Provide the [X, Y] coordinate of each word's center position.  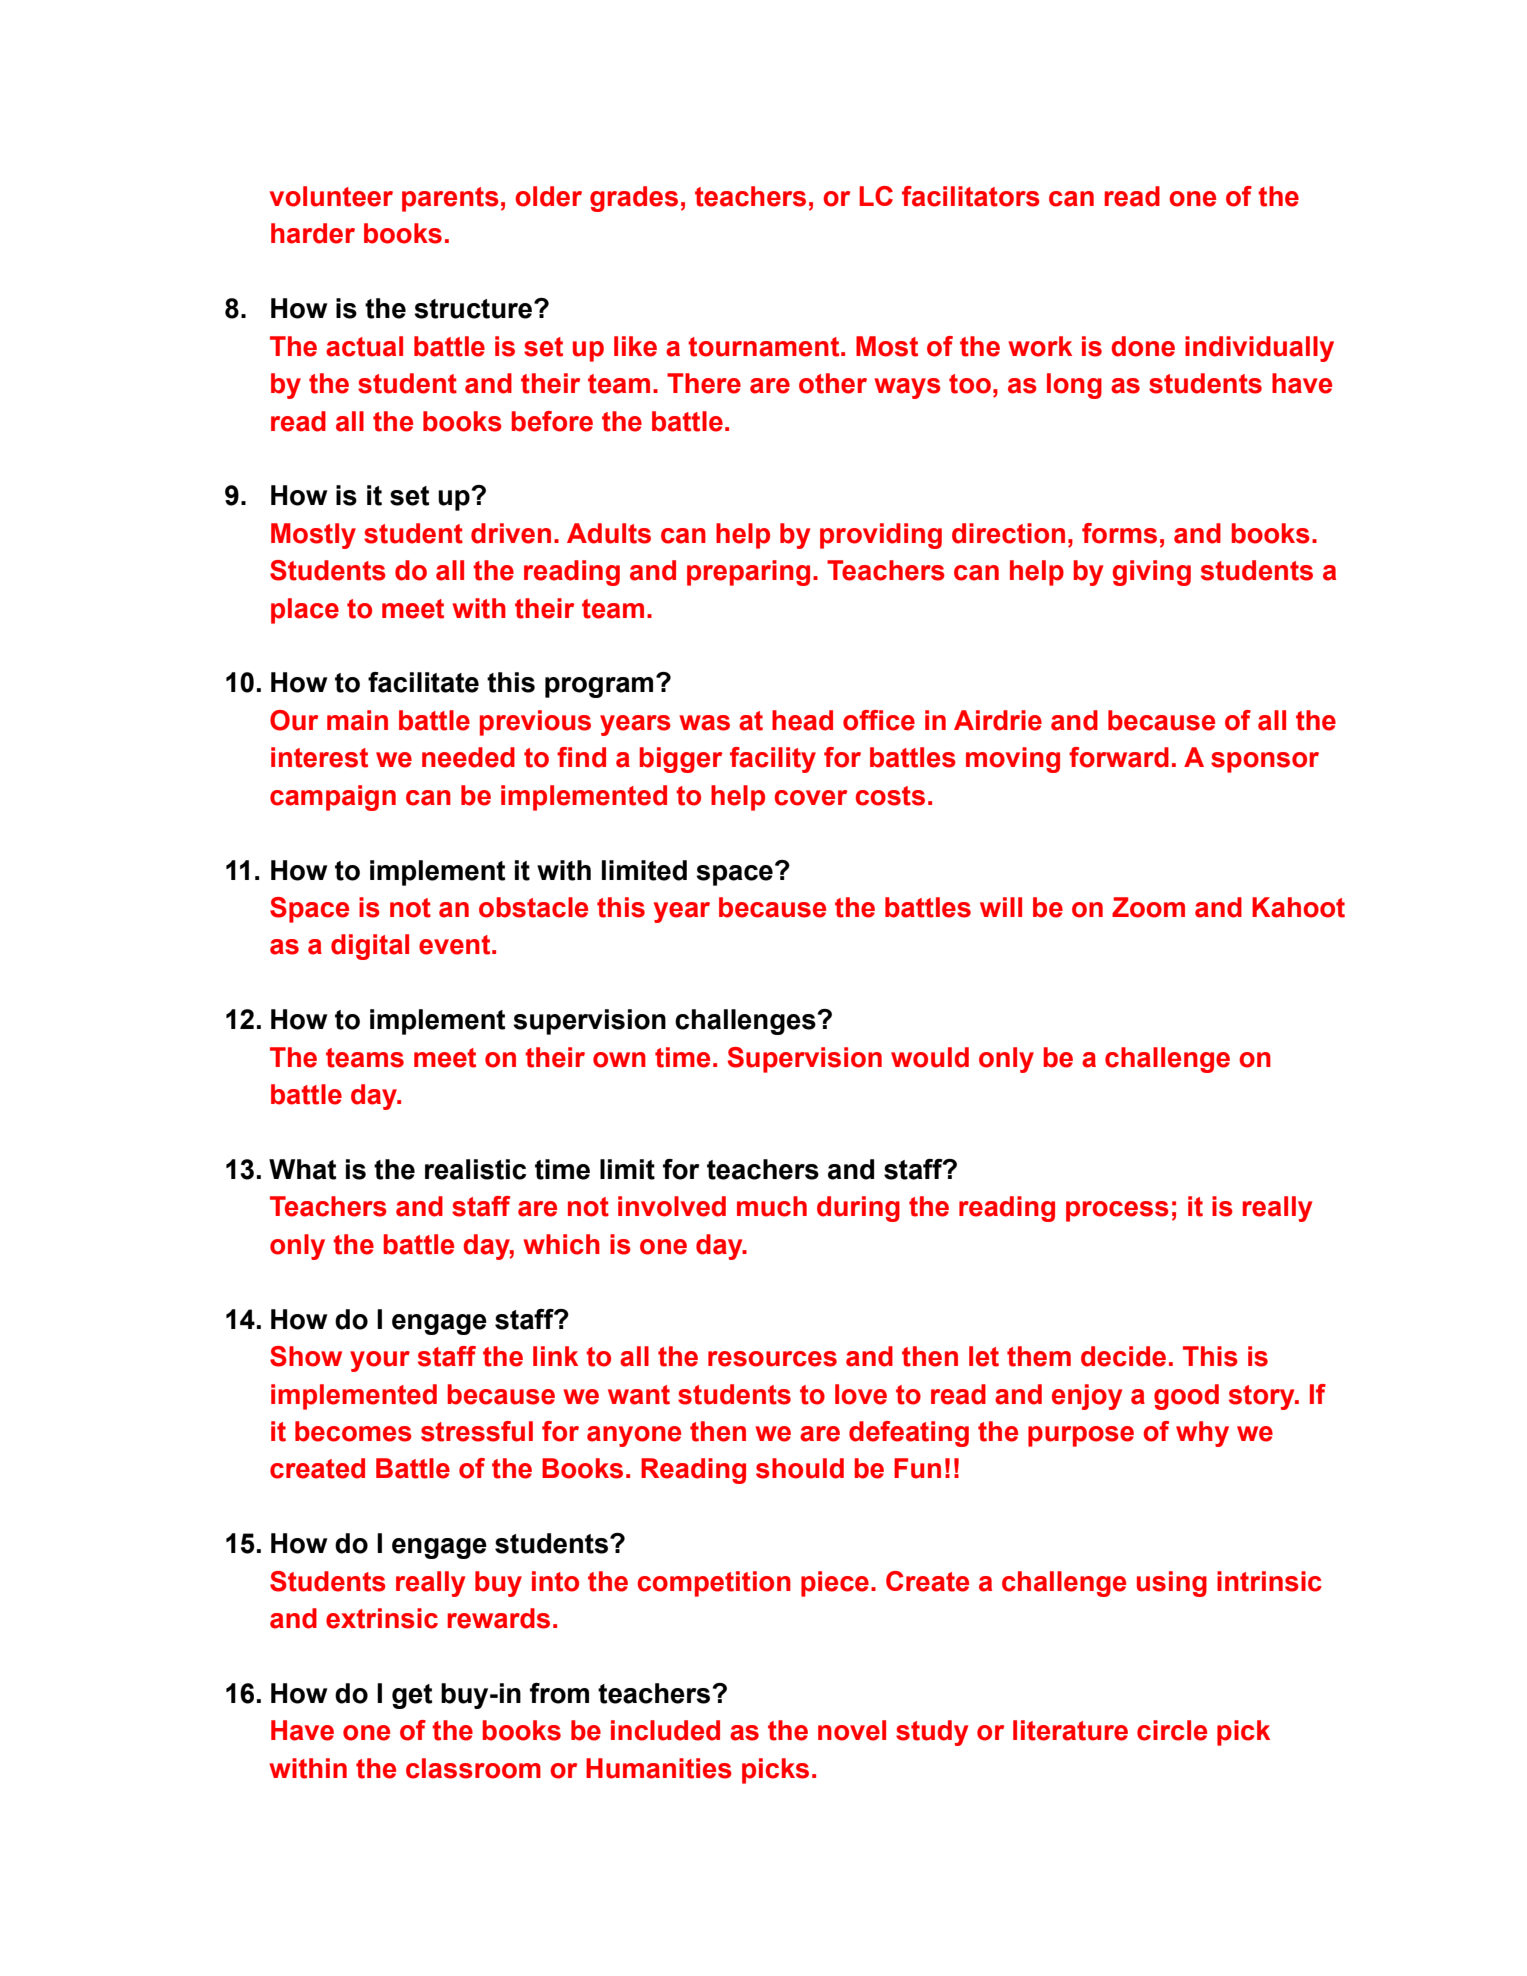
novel [852, 1730]
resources [772, 1359]
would [930, 1057]
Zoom [1148, 907]
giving [1151, 573]
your [380, 1361]
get [412, 1696]
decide [1123, 1356]
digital [370, 947]
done [1143, 346]
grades [634, 199]
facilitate [423, 682]
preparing [748, 573]
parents [450, 199]
